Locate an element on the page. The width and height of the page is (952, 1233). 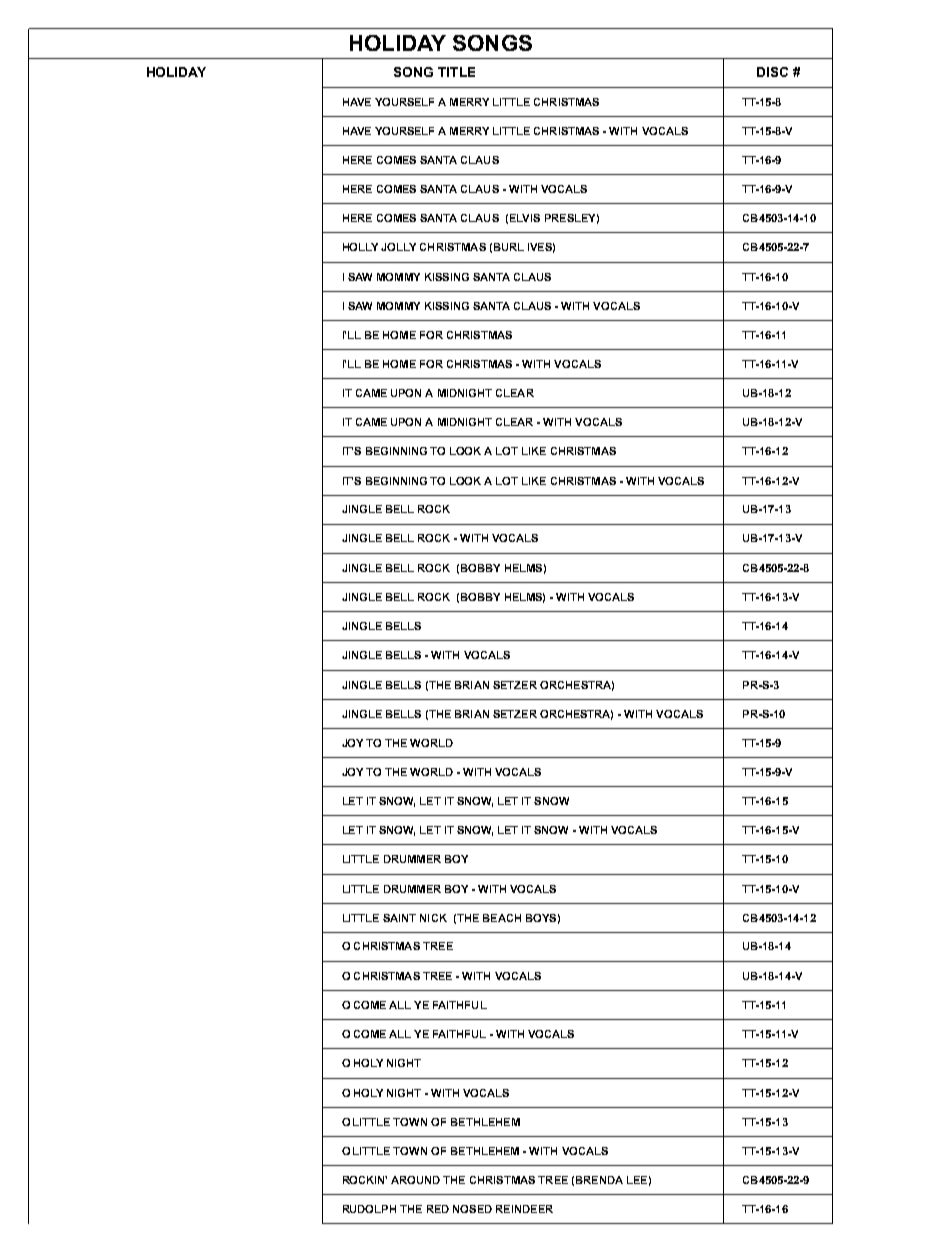
SAINT is located at coordinates (399, 918).
